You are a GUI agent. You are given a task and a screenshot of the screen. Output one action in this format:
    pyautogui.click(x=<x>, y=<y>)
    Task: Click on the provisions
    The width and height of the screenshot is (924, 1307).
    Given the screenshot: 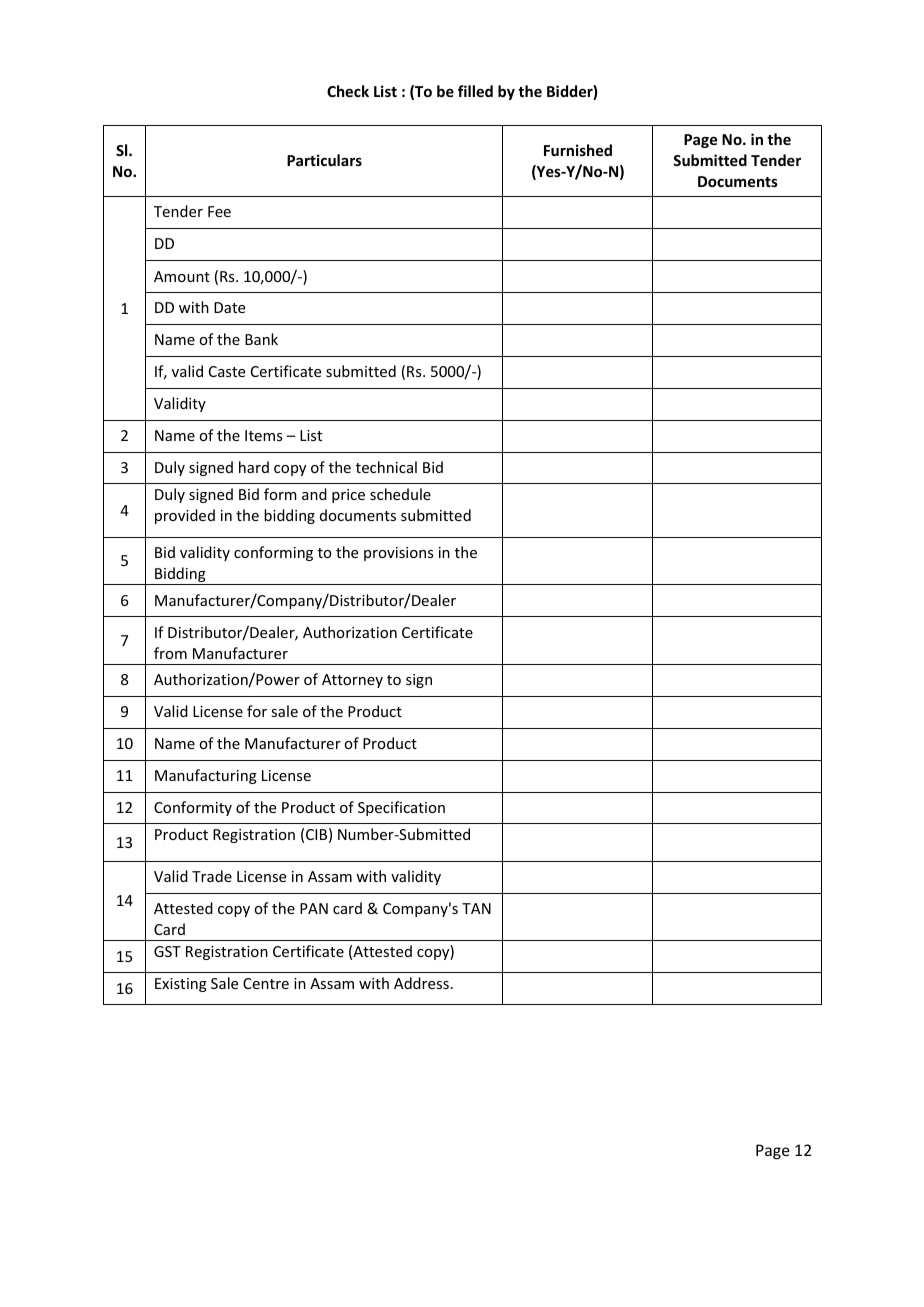 What is the action you would take?
    pyautogui.click(x=398, y=554)
